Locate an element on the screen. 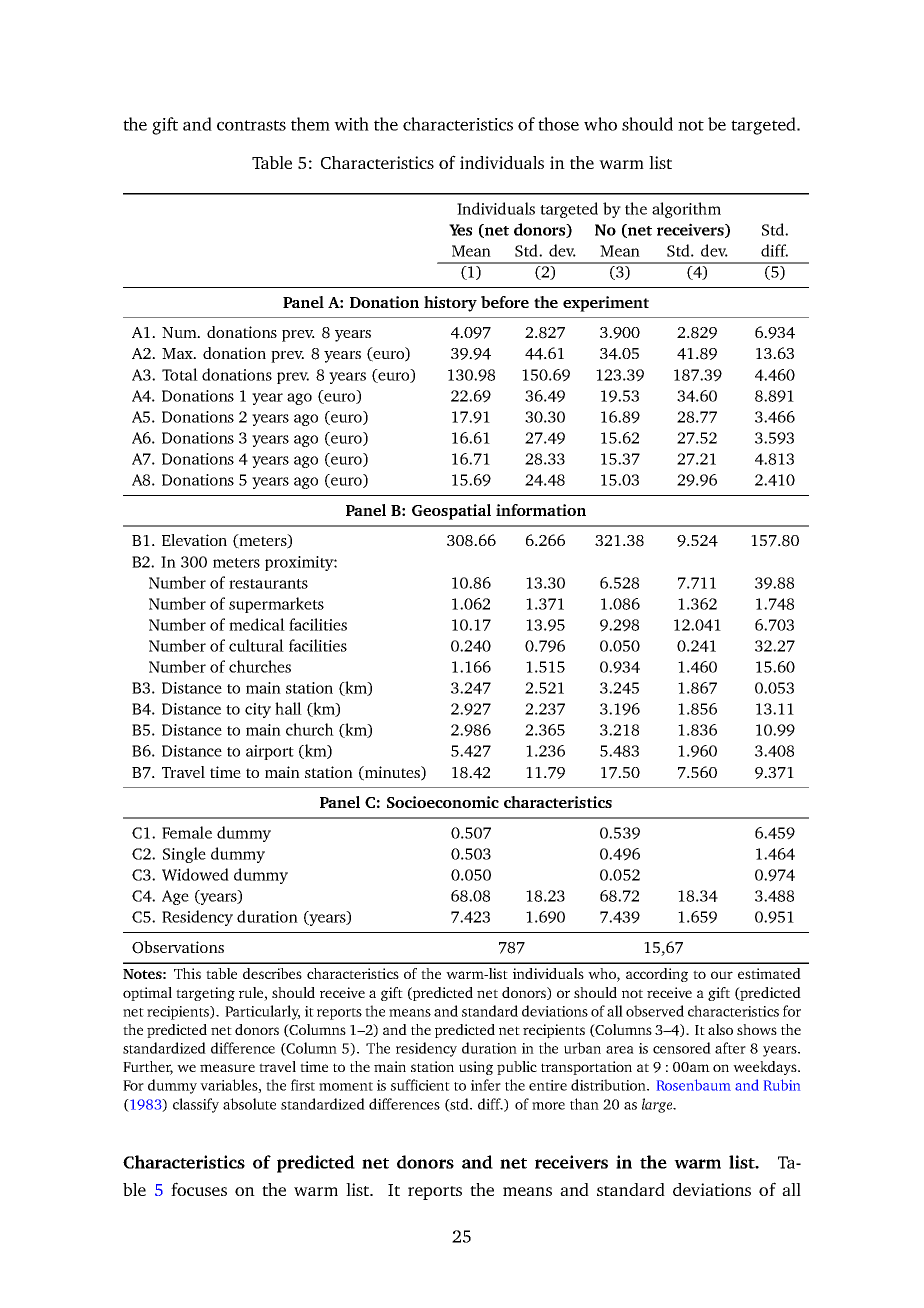 The image size is (924, 1308). Elevation is located at coordinates (194, 540).
